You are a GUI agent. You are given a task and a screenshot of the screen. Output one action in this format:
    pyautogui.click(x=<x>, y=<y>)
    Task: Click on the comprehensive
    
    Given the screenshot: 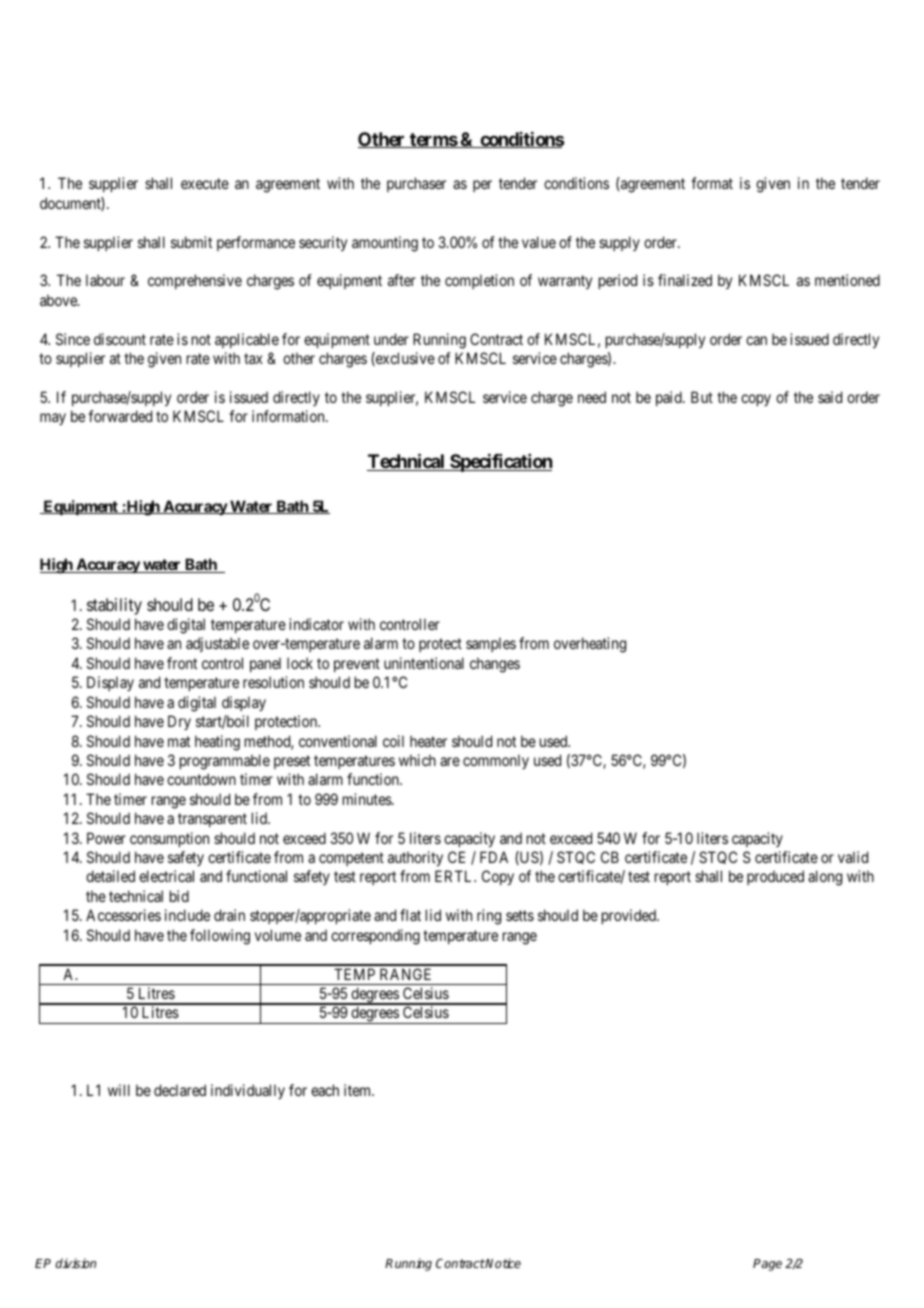 What is the action you would take?
    pyautogui.click(x=195, y=281)
